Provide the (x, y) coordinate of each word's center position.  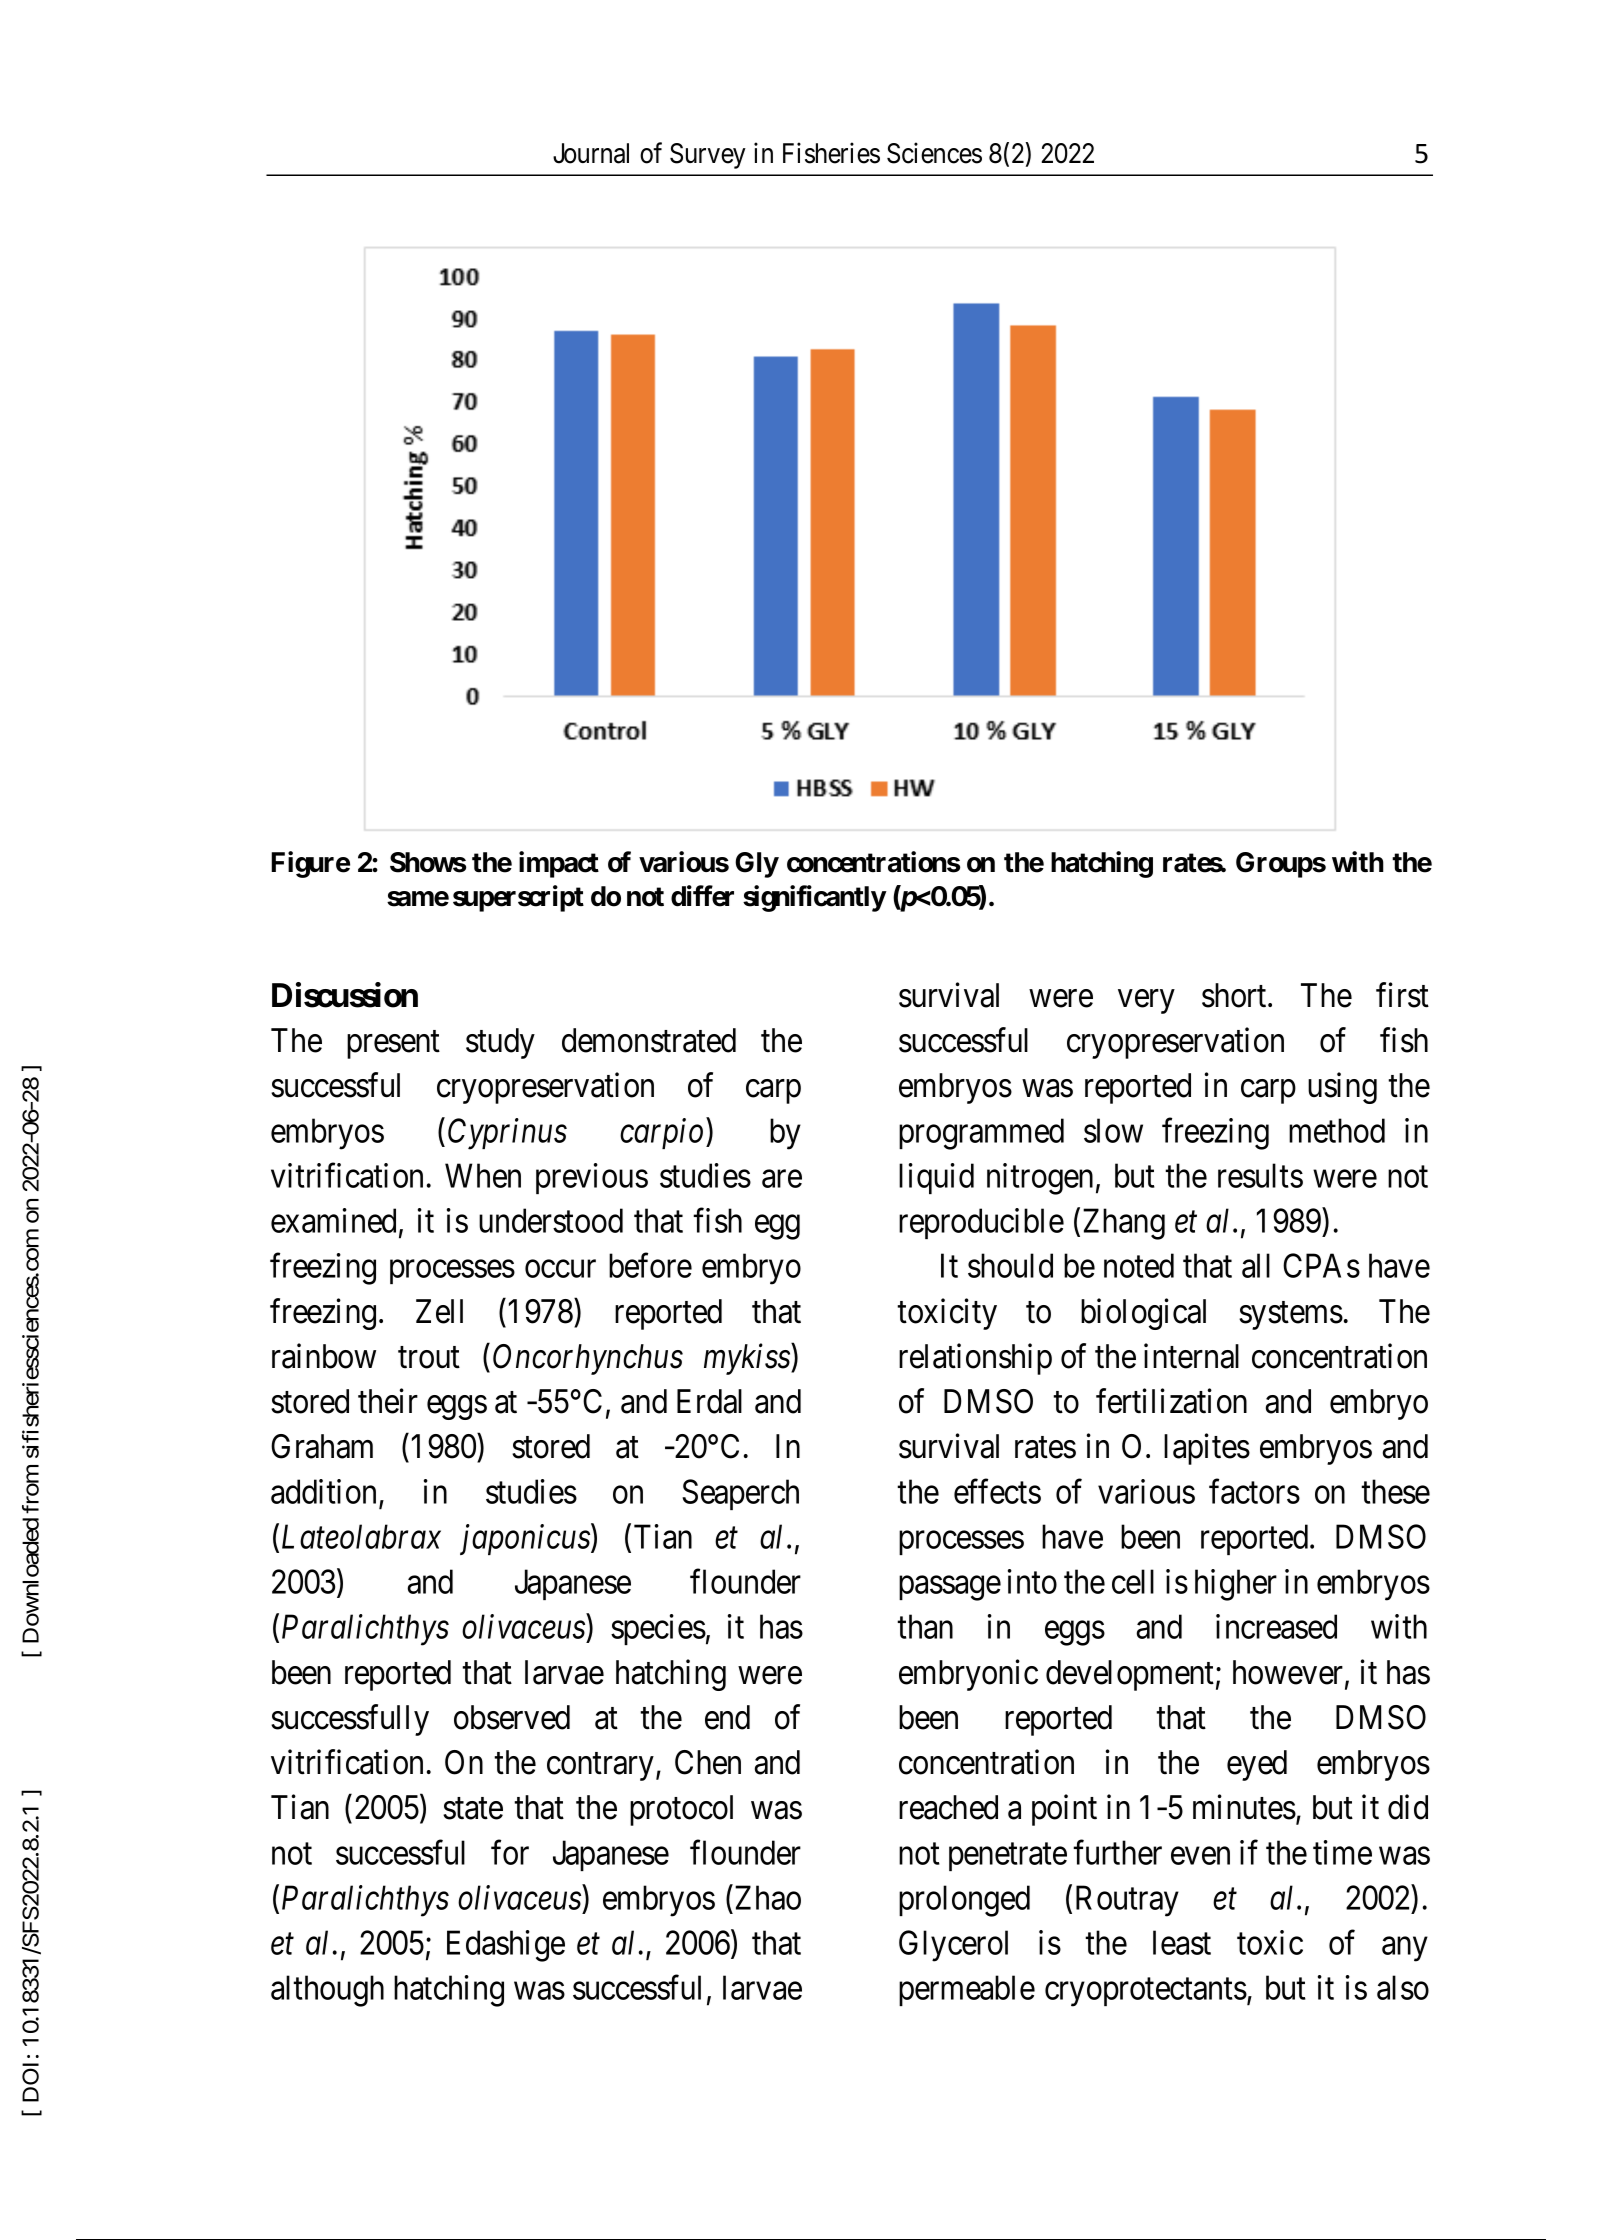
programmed (981, 1134)
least (1182, 1942)
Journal (591, 153)
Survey (708, 156)
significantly (814, 898)
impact (559, 864)
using (1342, 1088)
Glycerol (953, 1946)
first (1402, 995)
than (925, 1626)
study (500, 1043)
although (327, 1991)
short (1235, 995)
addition (323, 1491)
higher (1236, 1585)
